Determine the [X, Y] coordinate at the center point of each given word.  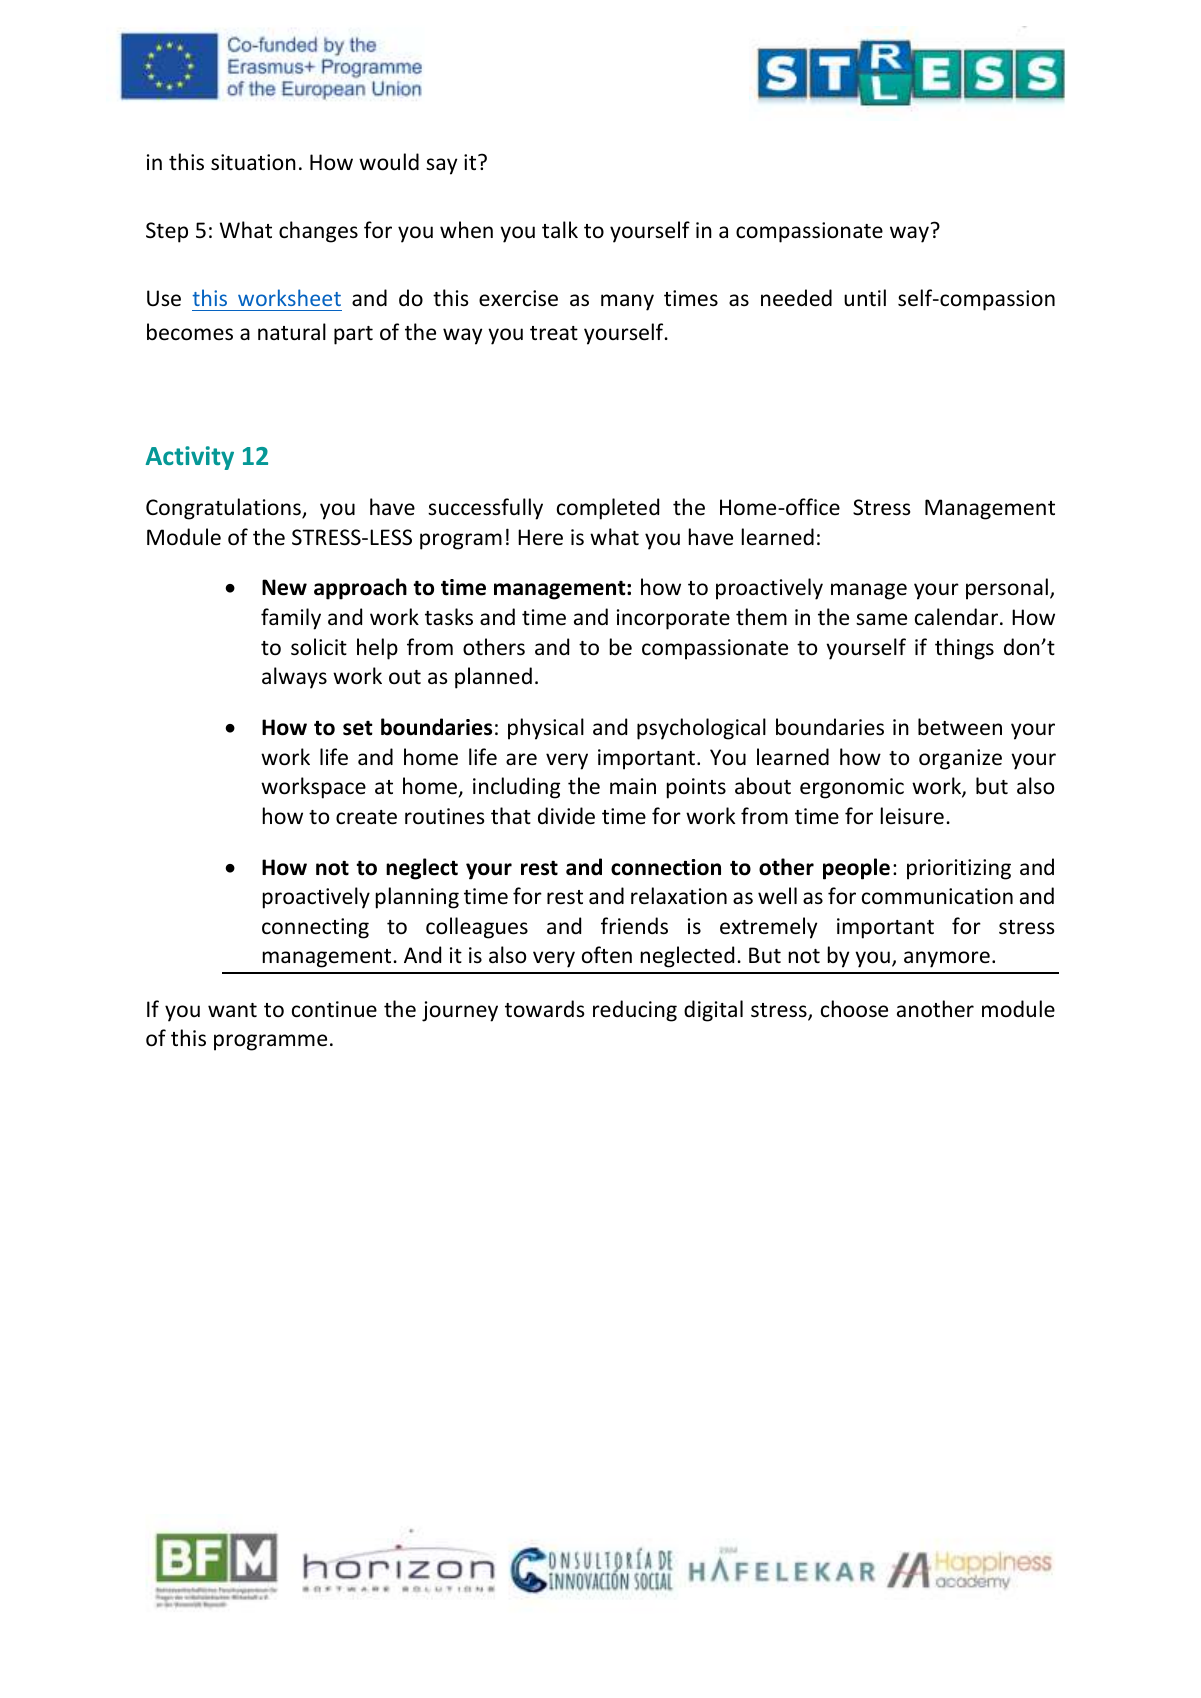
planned [493, 678]
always [294, 678]
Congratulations [224, 509]
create [366, 817]
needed [796, 298]
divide [566, 816]
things [964, 649]
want [232, 1010]
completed [608, 509]
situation [253, 162]
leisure [912, 816]
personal [1007, 589]
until [865, 298]
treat [554, 333]
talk [560, 229]
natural [292, 332]
